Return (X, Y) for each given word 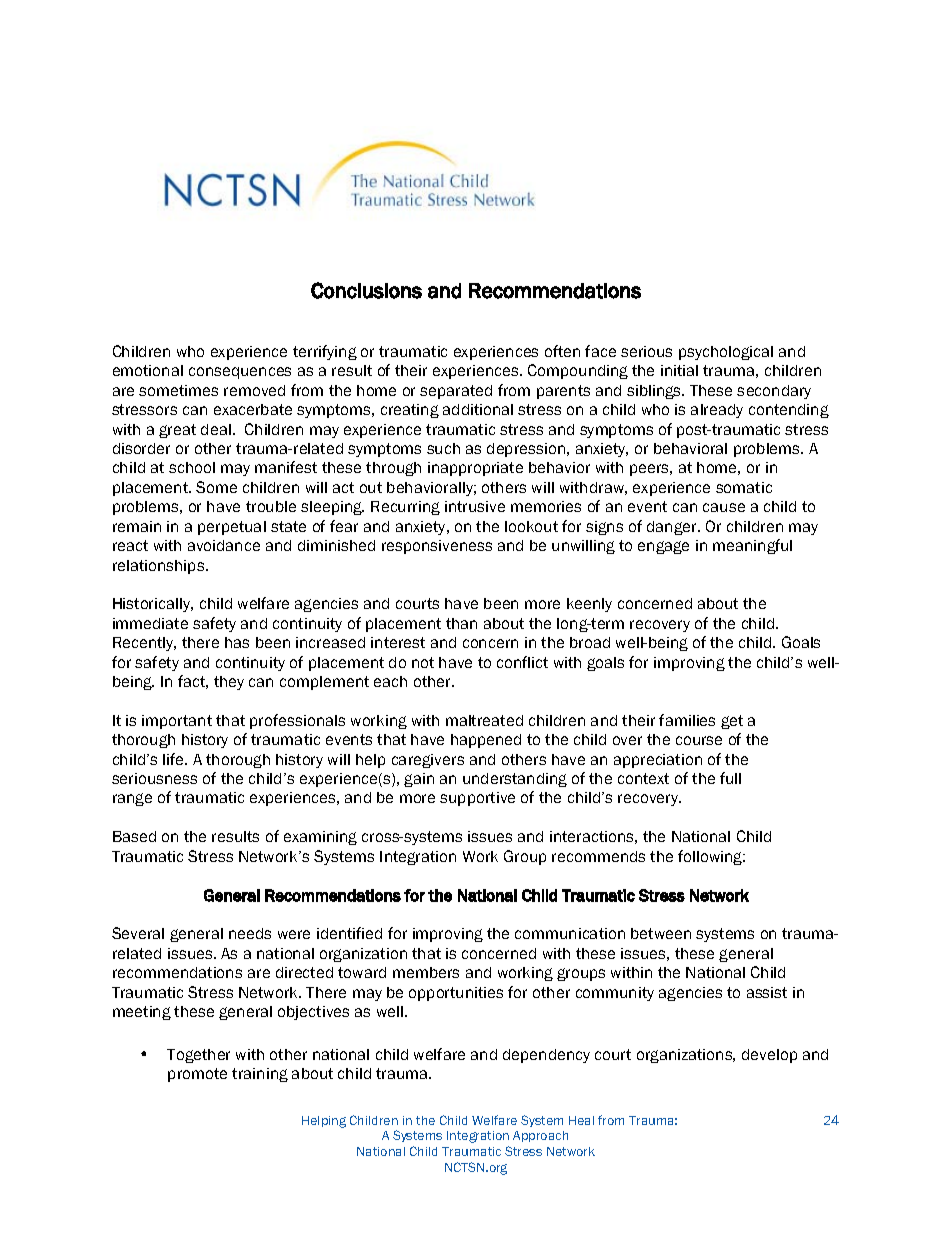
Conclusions (366, 290)
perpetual (232, 528)
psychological (726, 353)
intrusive (475, 506)
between (661, 933)
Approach (540, 1136)
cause (724, 507)
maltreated (484, 720)
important (177, 722)
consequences (240, 373)
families (687, 720)
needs (250, 933)
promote (197, 1075)
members (426, 972)
